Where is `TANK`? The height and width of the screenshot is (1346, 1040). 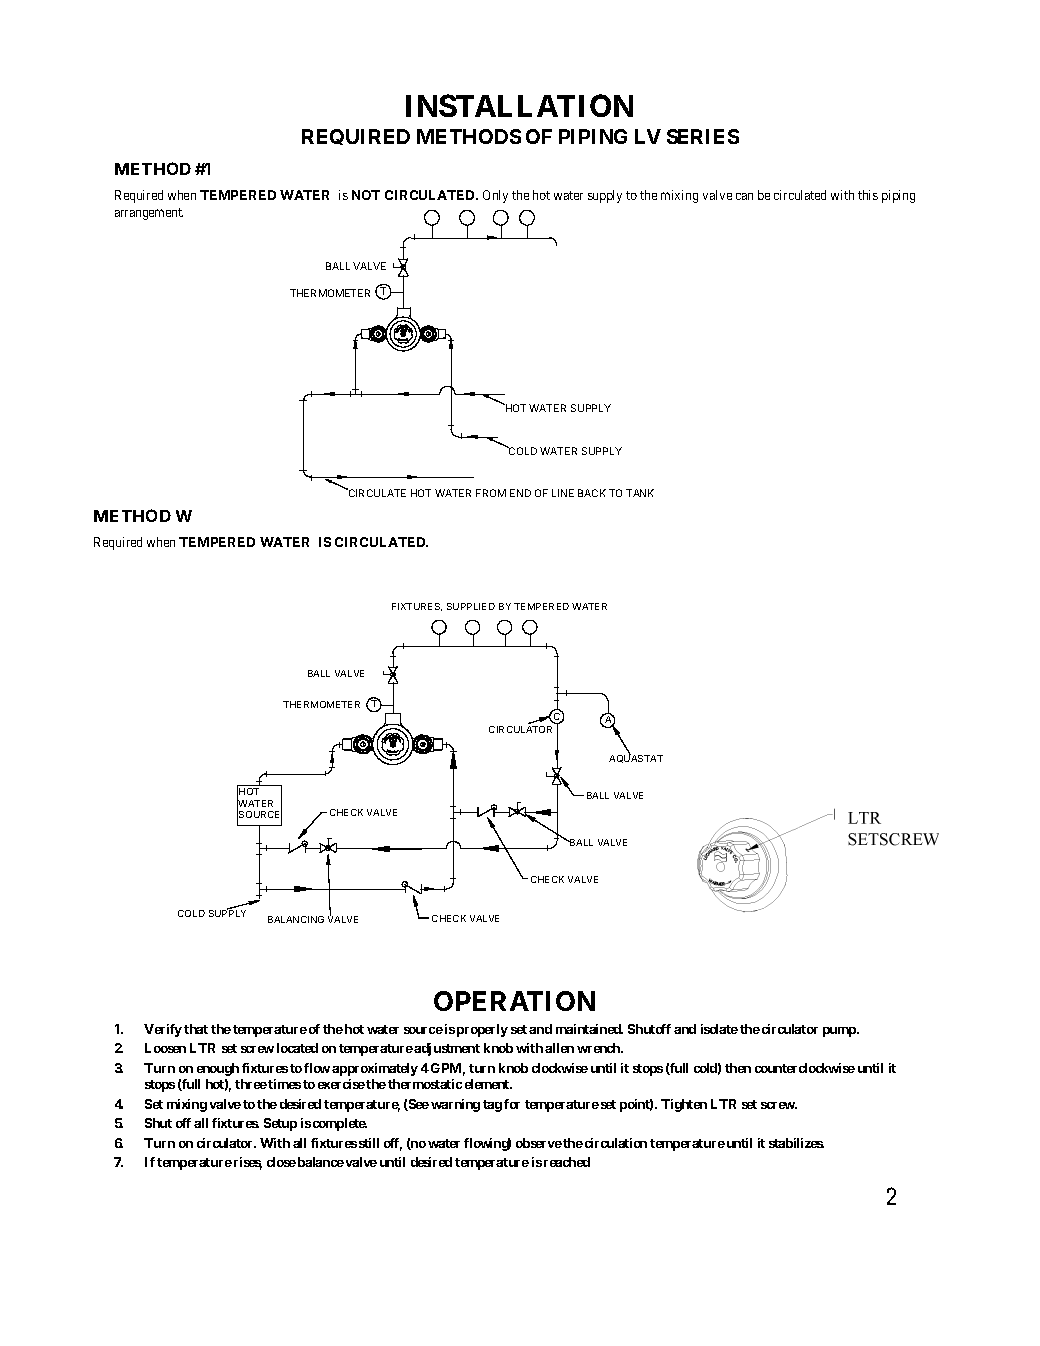
TANK is located at coordinates (640, 493).
